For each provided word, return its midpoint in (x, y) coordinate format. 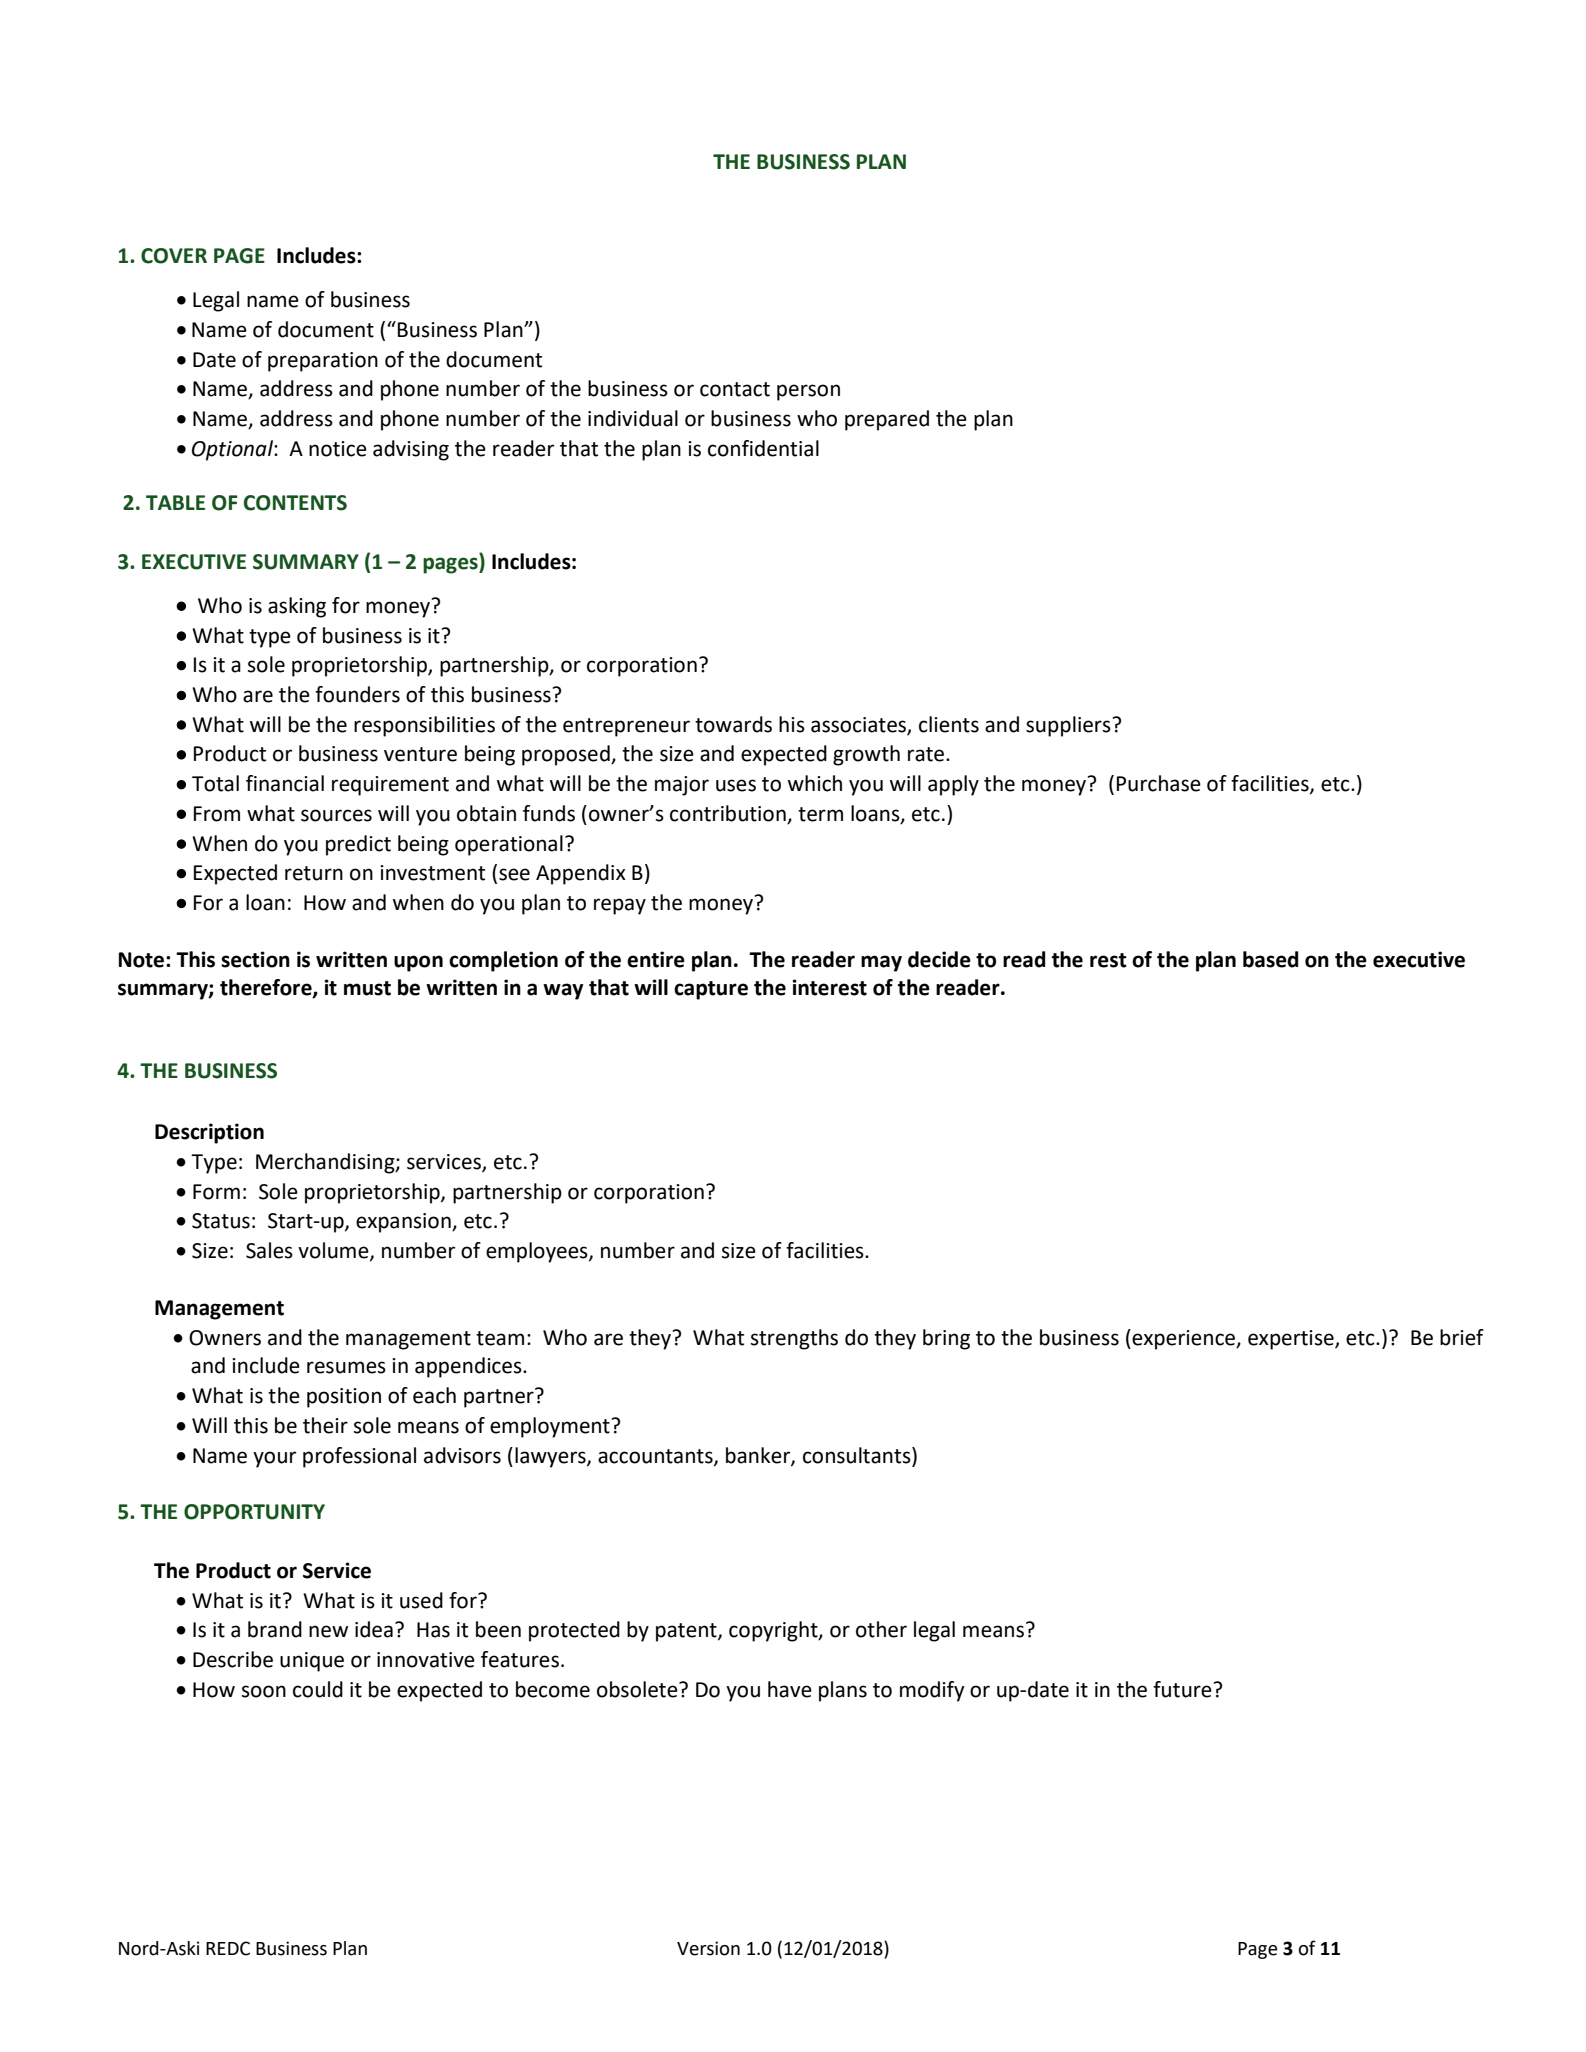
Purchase (1159, 783)
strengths (794, 1339)
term (820, 814)
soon (264, 1691)
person (808, 392)
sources (336, 815)
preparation (323, 362)
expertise (1292, 1340)
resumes (346, 1367)
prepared (887, 420)
